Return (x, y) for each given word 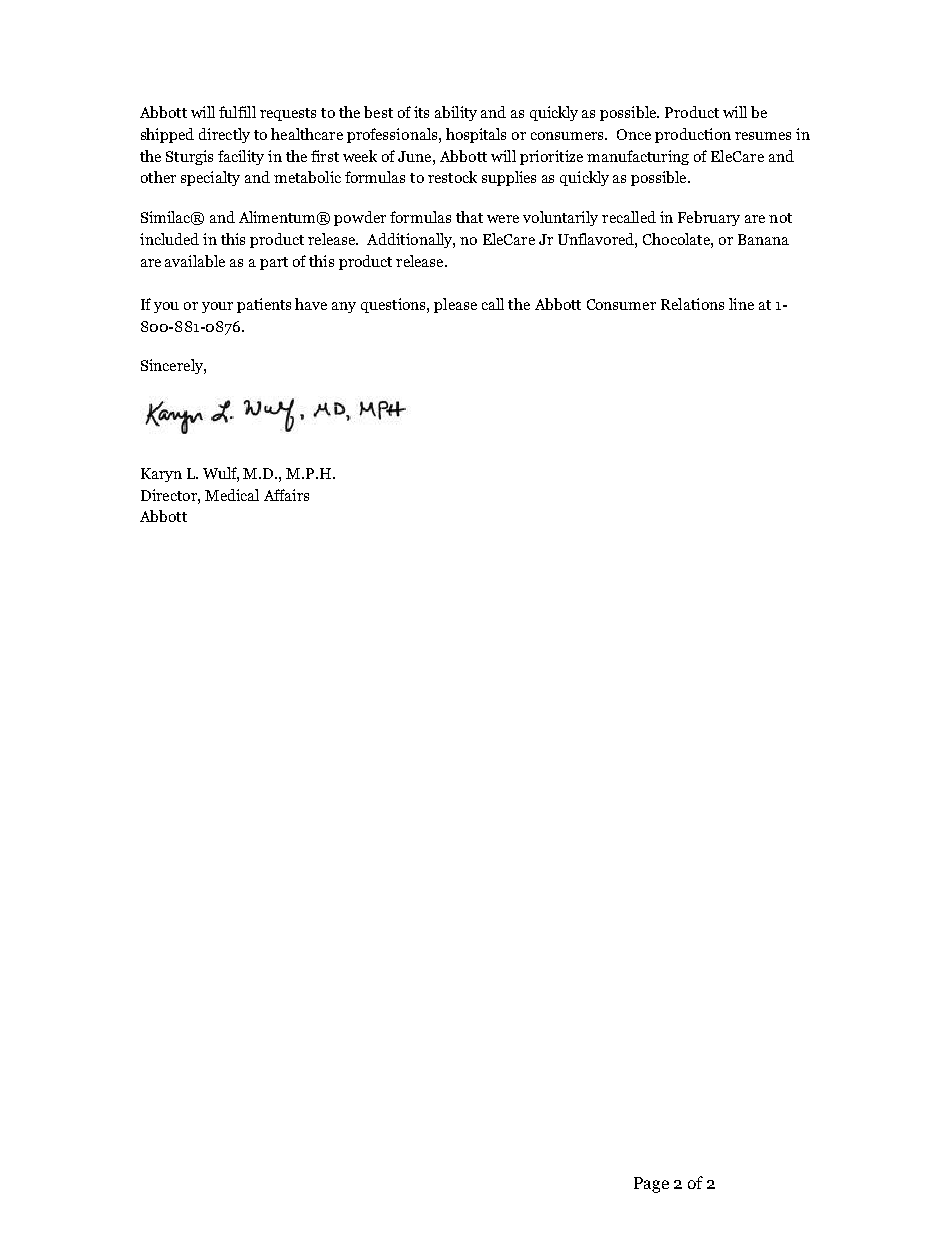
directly (224, 135)
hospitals (476, 135)
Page (651, 1185)
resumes (763, 136)
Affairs (286, 495)
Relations (692, 304)
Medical (232, 495)
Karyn (161, 475)
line (741, 304)
